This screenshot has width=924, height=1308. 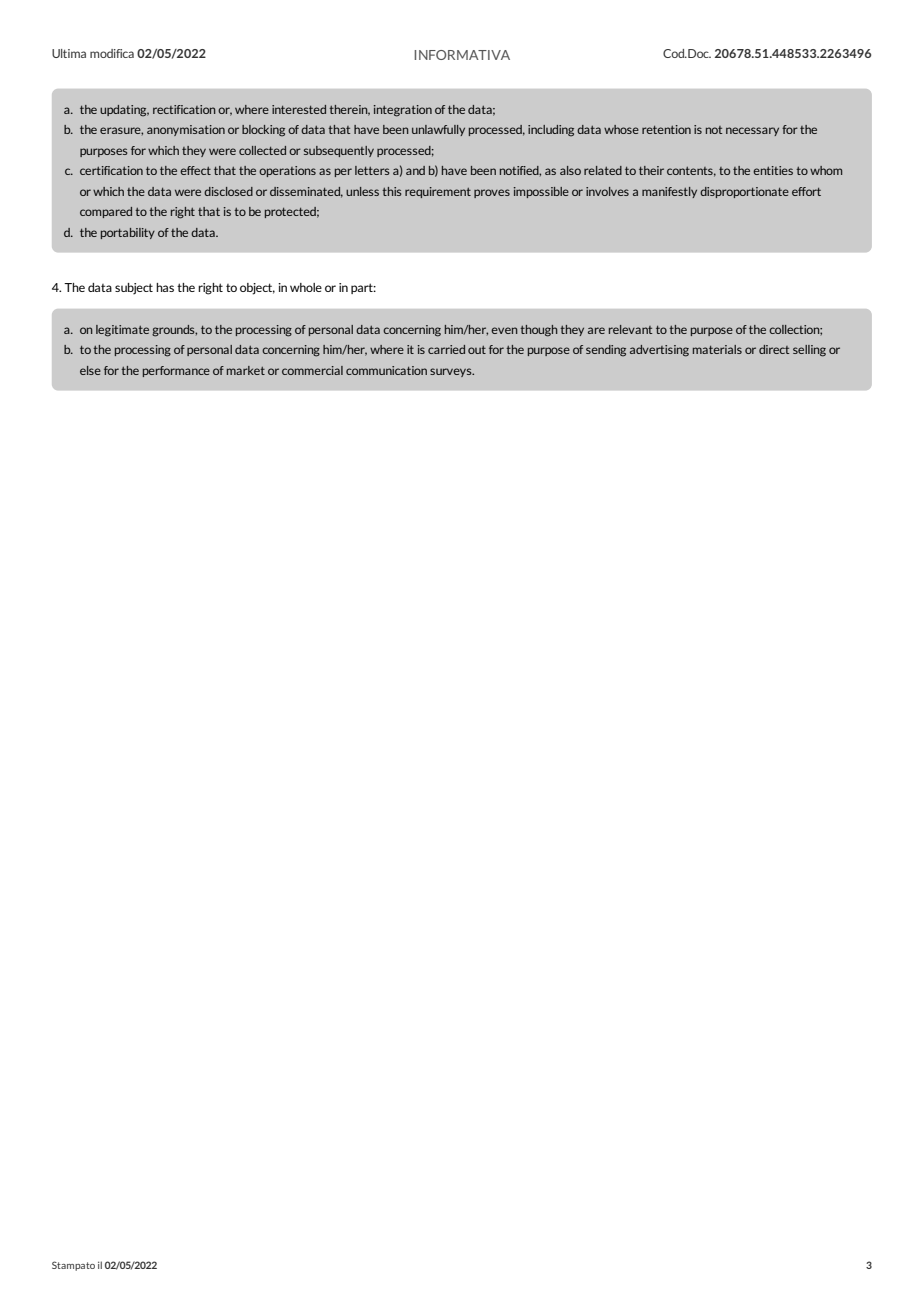 I want to click on compared, so click(x=106, y=212).
